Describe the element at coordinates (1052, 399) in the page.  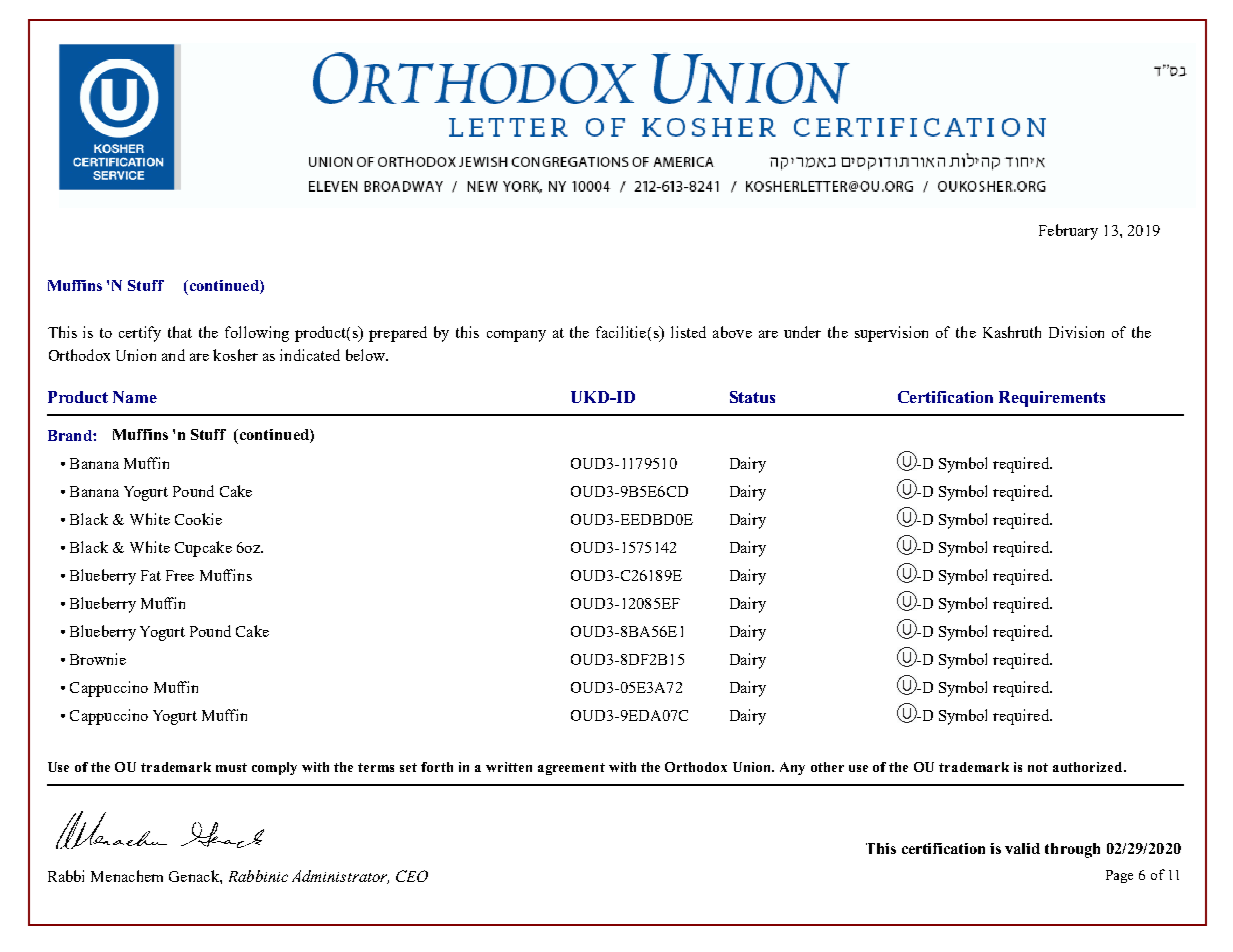
I see `Requirements` at that location.
